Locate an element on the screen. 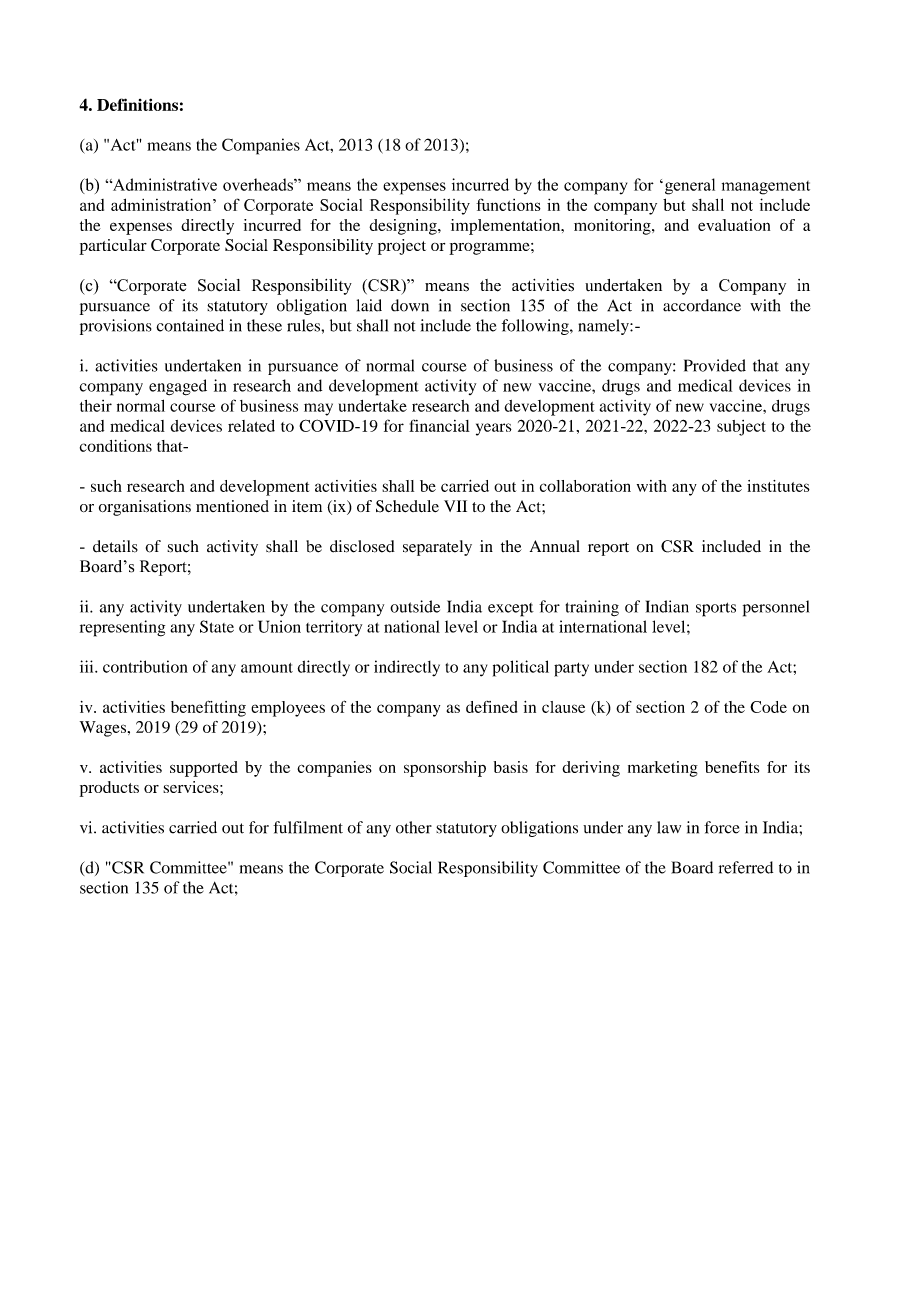 The image size is (903, 1316). Definitions is located at coordinates (137, 104).
